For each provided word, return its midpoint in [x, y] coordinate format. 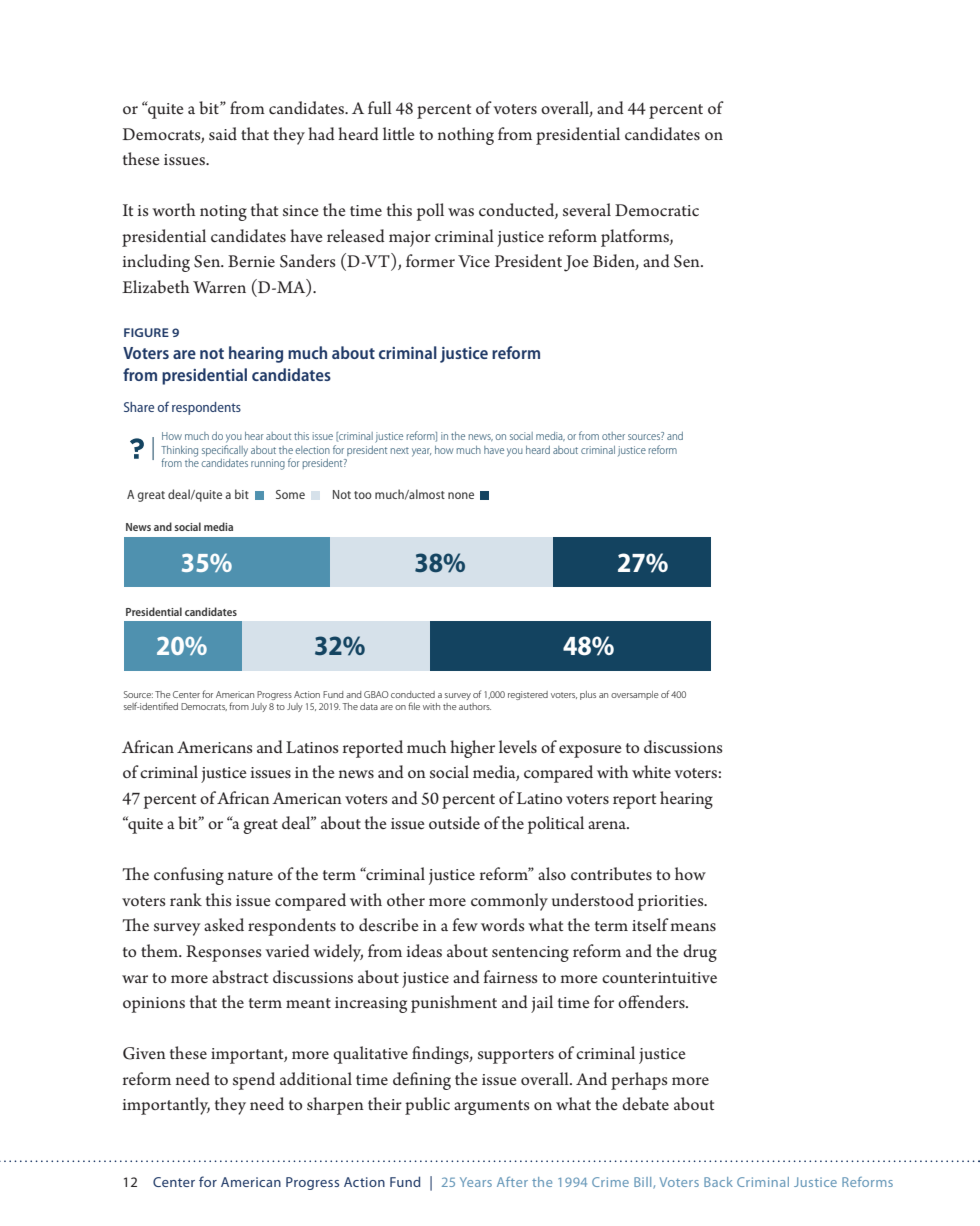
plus [588, 695]
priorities [672, 903]
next [400, 450]
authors [475, 706]
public [427, 1106]
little [399, 133]
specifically [225, 450]
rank [186, 899]
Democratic [657, 210]
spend [254, 1081]
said [223, 133]
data [369, 706]
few [465, 924]
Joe [576, 263]
